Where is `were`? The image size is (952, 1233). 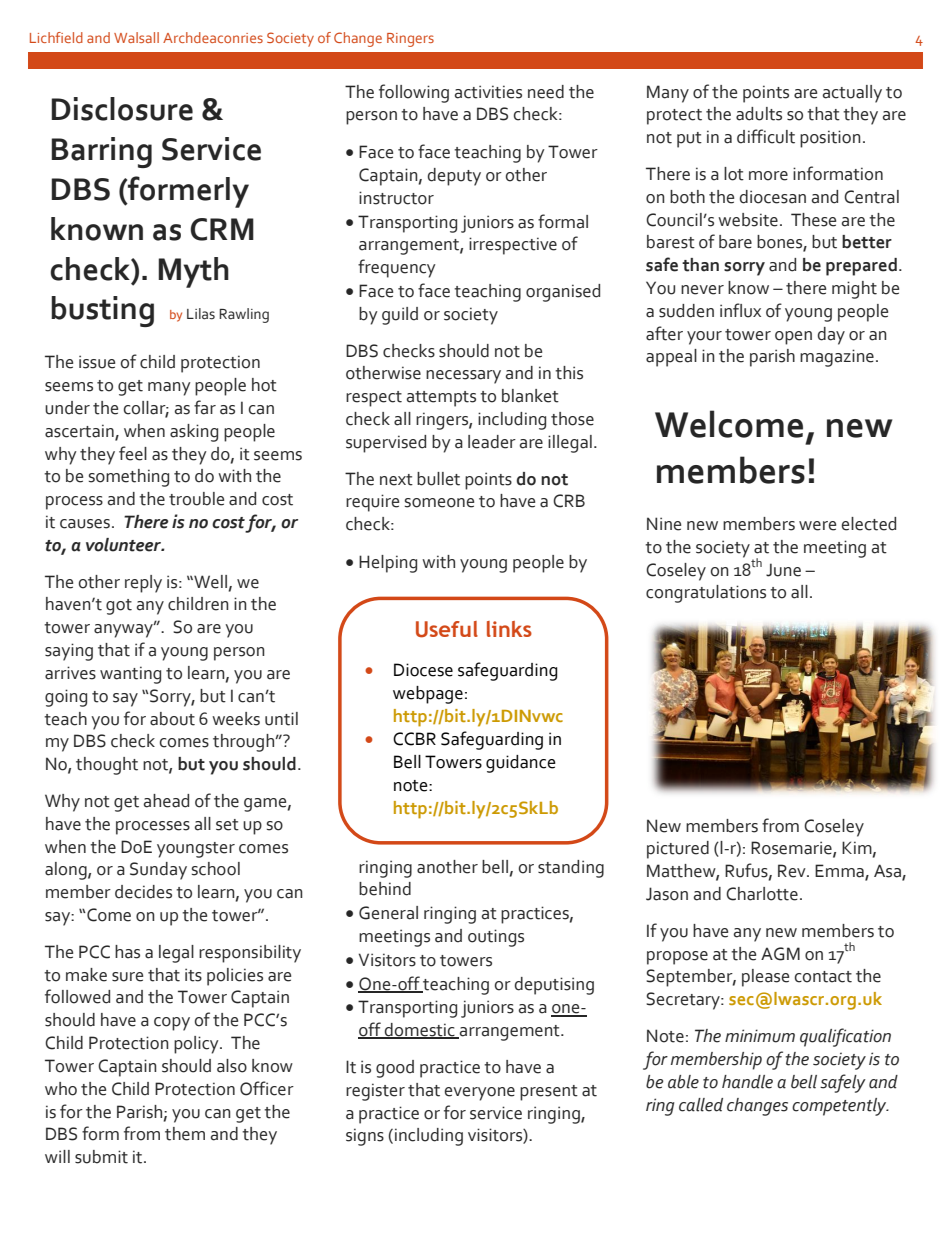 were is located at coordinates (817, 526).
